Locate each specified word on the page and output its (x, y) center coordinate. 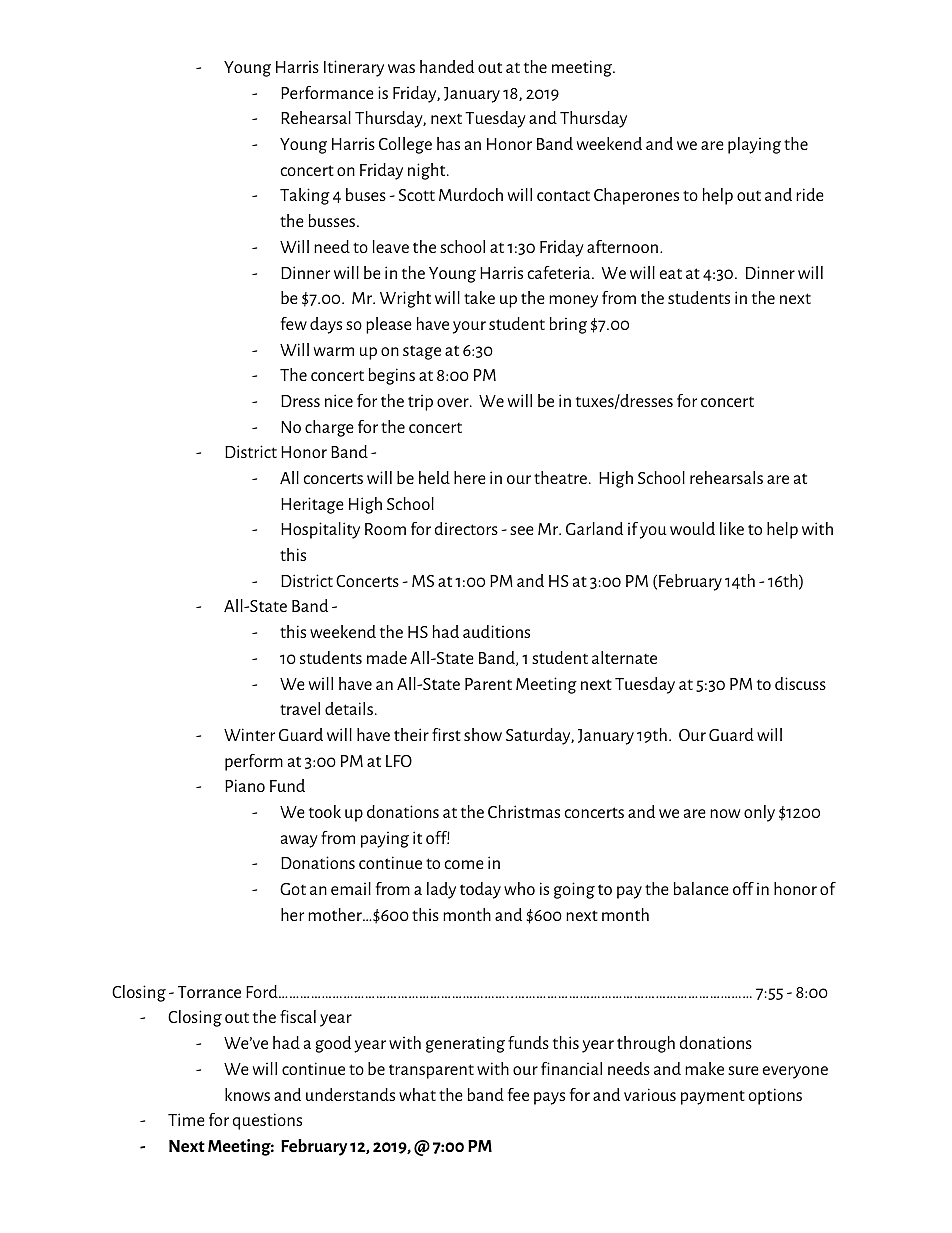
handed (447, 66)
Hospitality (320, 530)
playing (754, 145)
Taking (305, 196)
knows (247, 1094)
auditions (496, 631)
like (732, 528)
